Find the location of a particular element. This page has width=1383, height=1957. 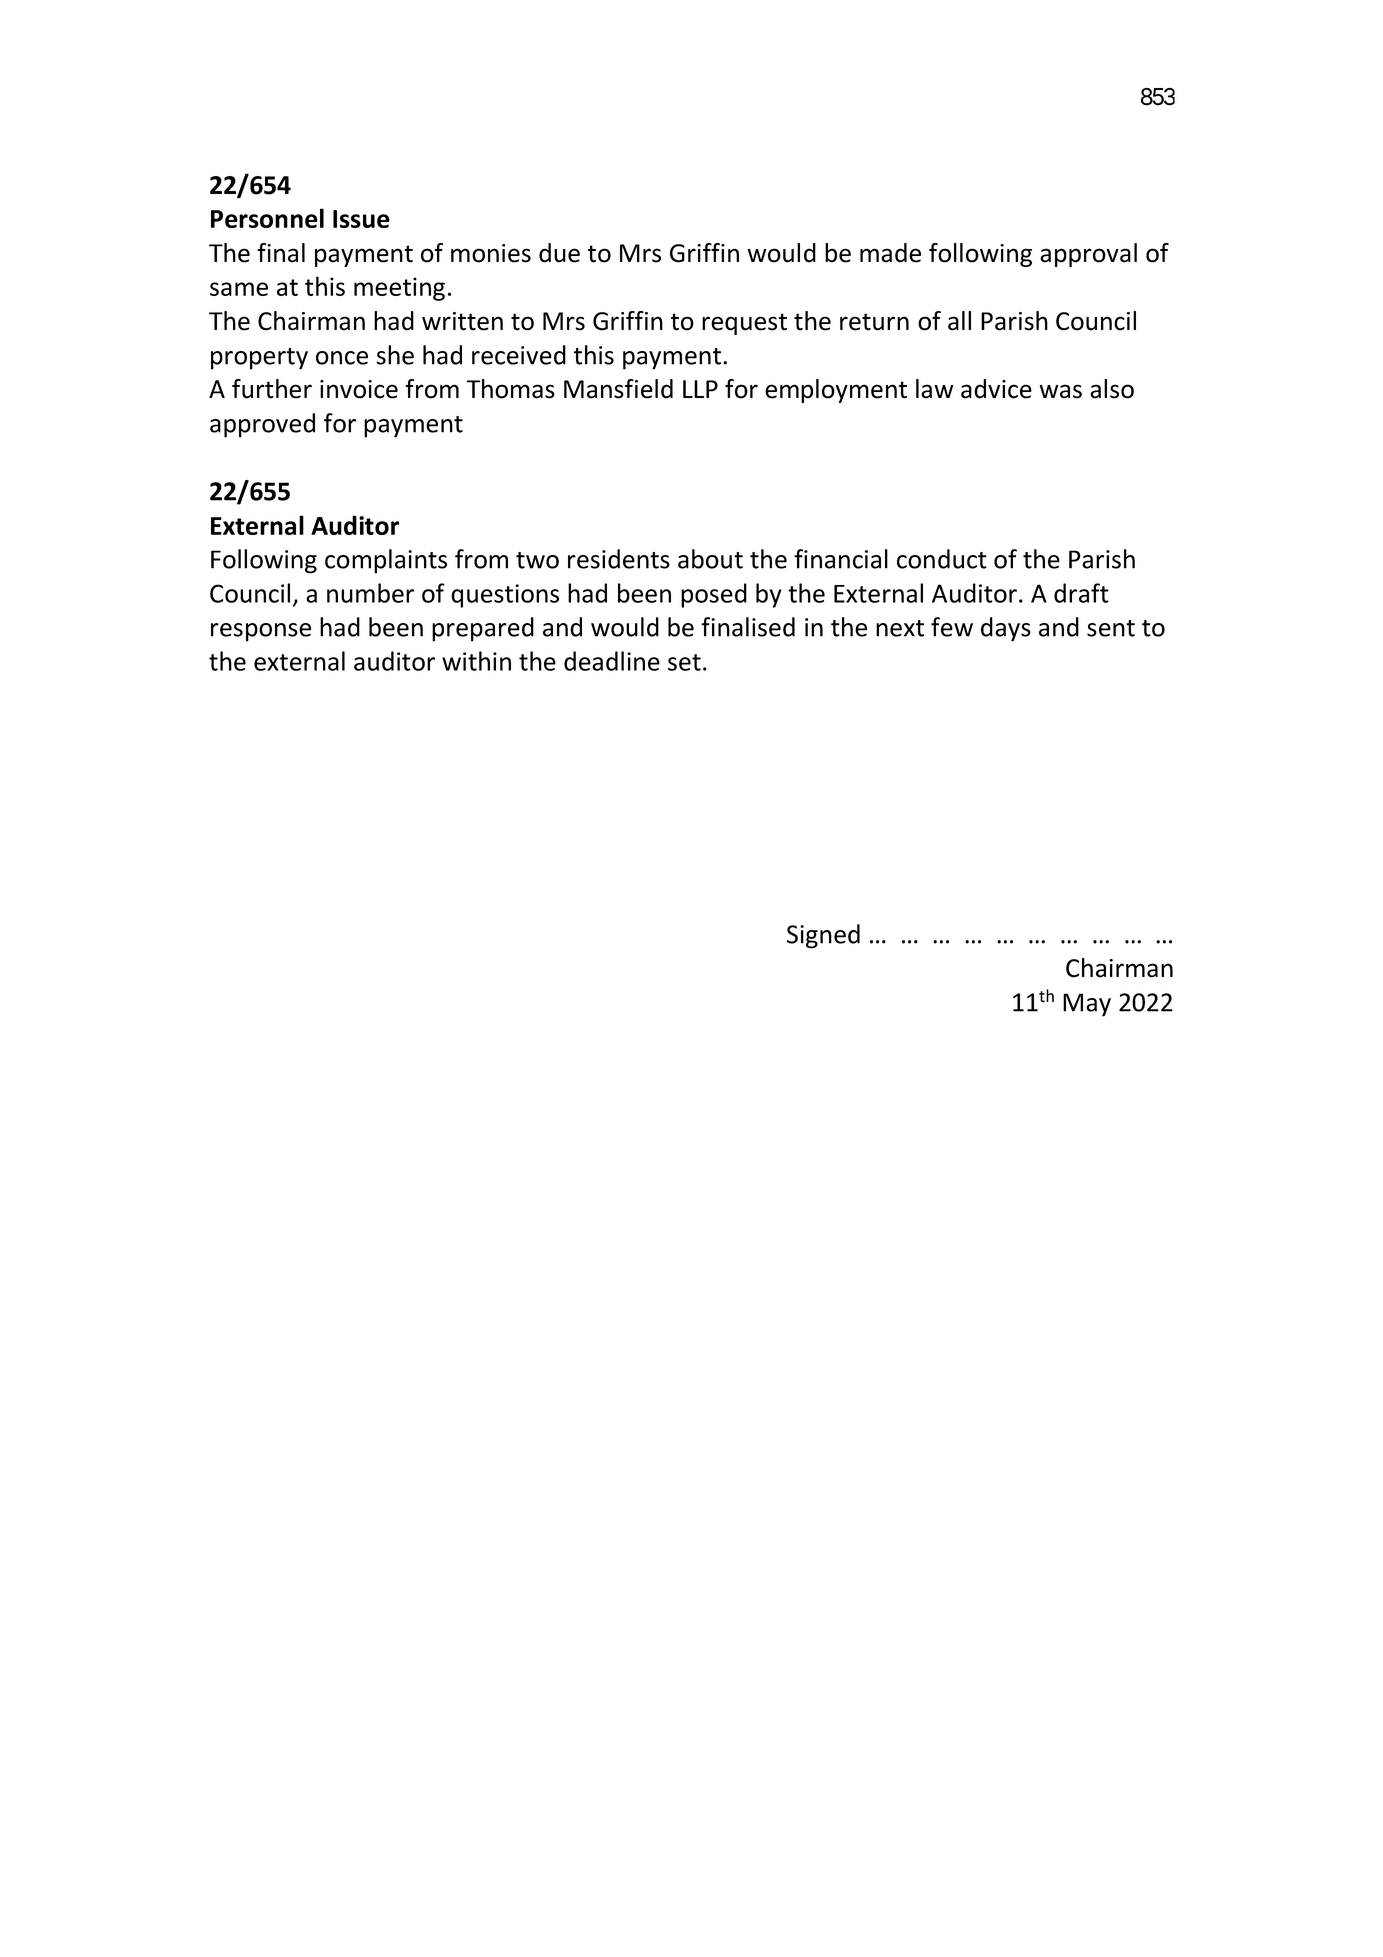

May is located at coordinates (1087, 1005).
